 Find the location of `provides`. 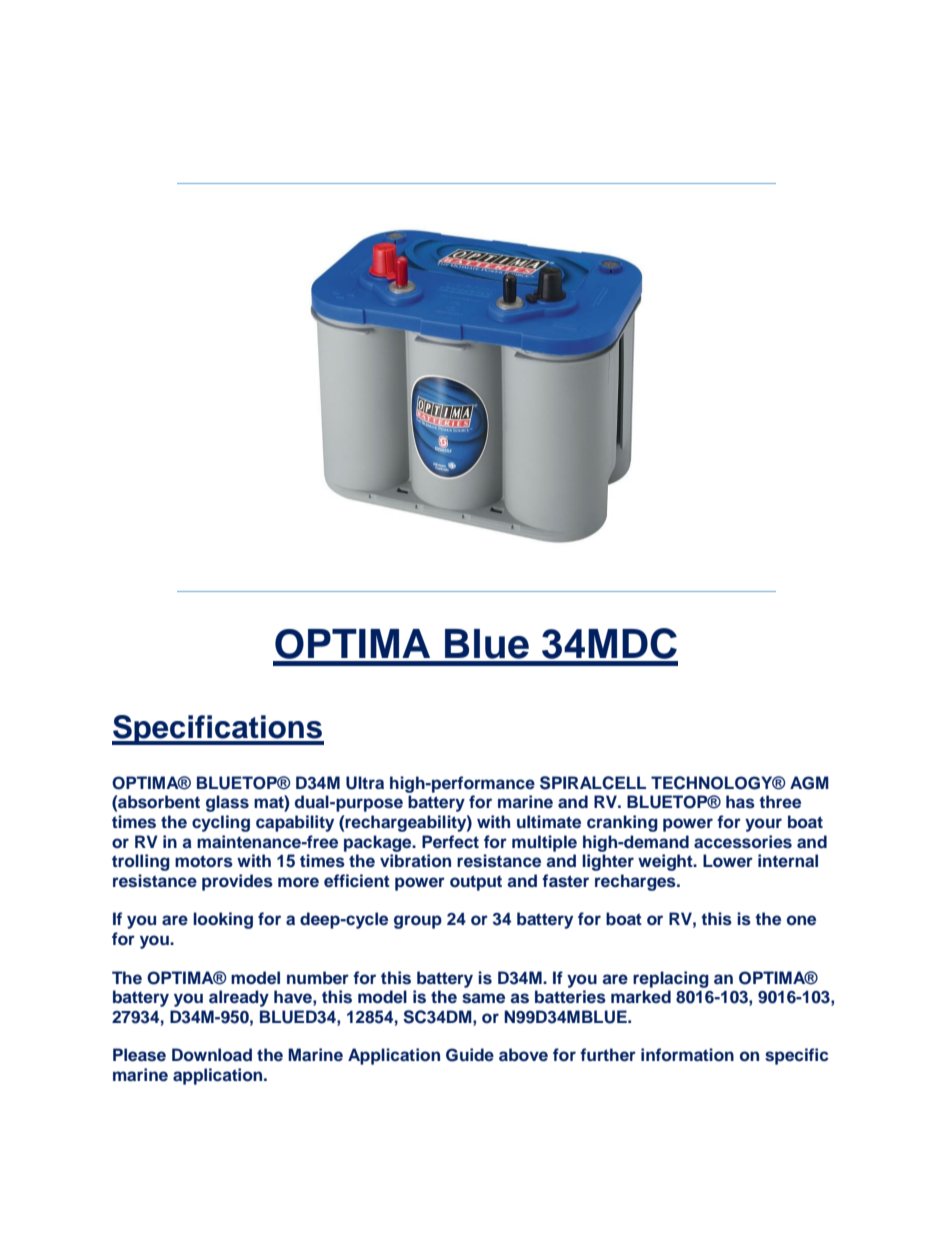

provides is located at coordinates (237, 882).
